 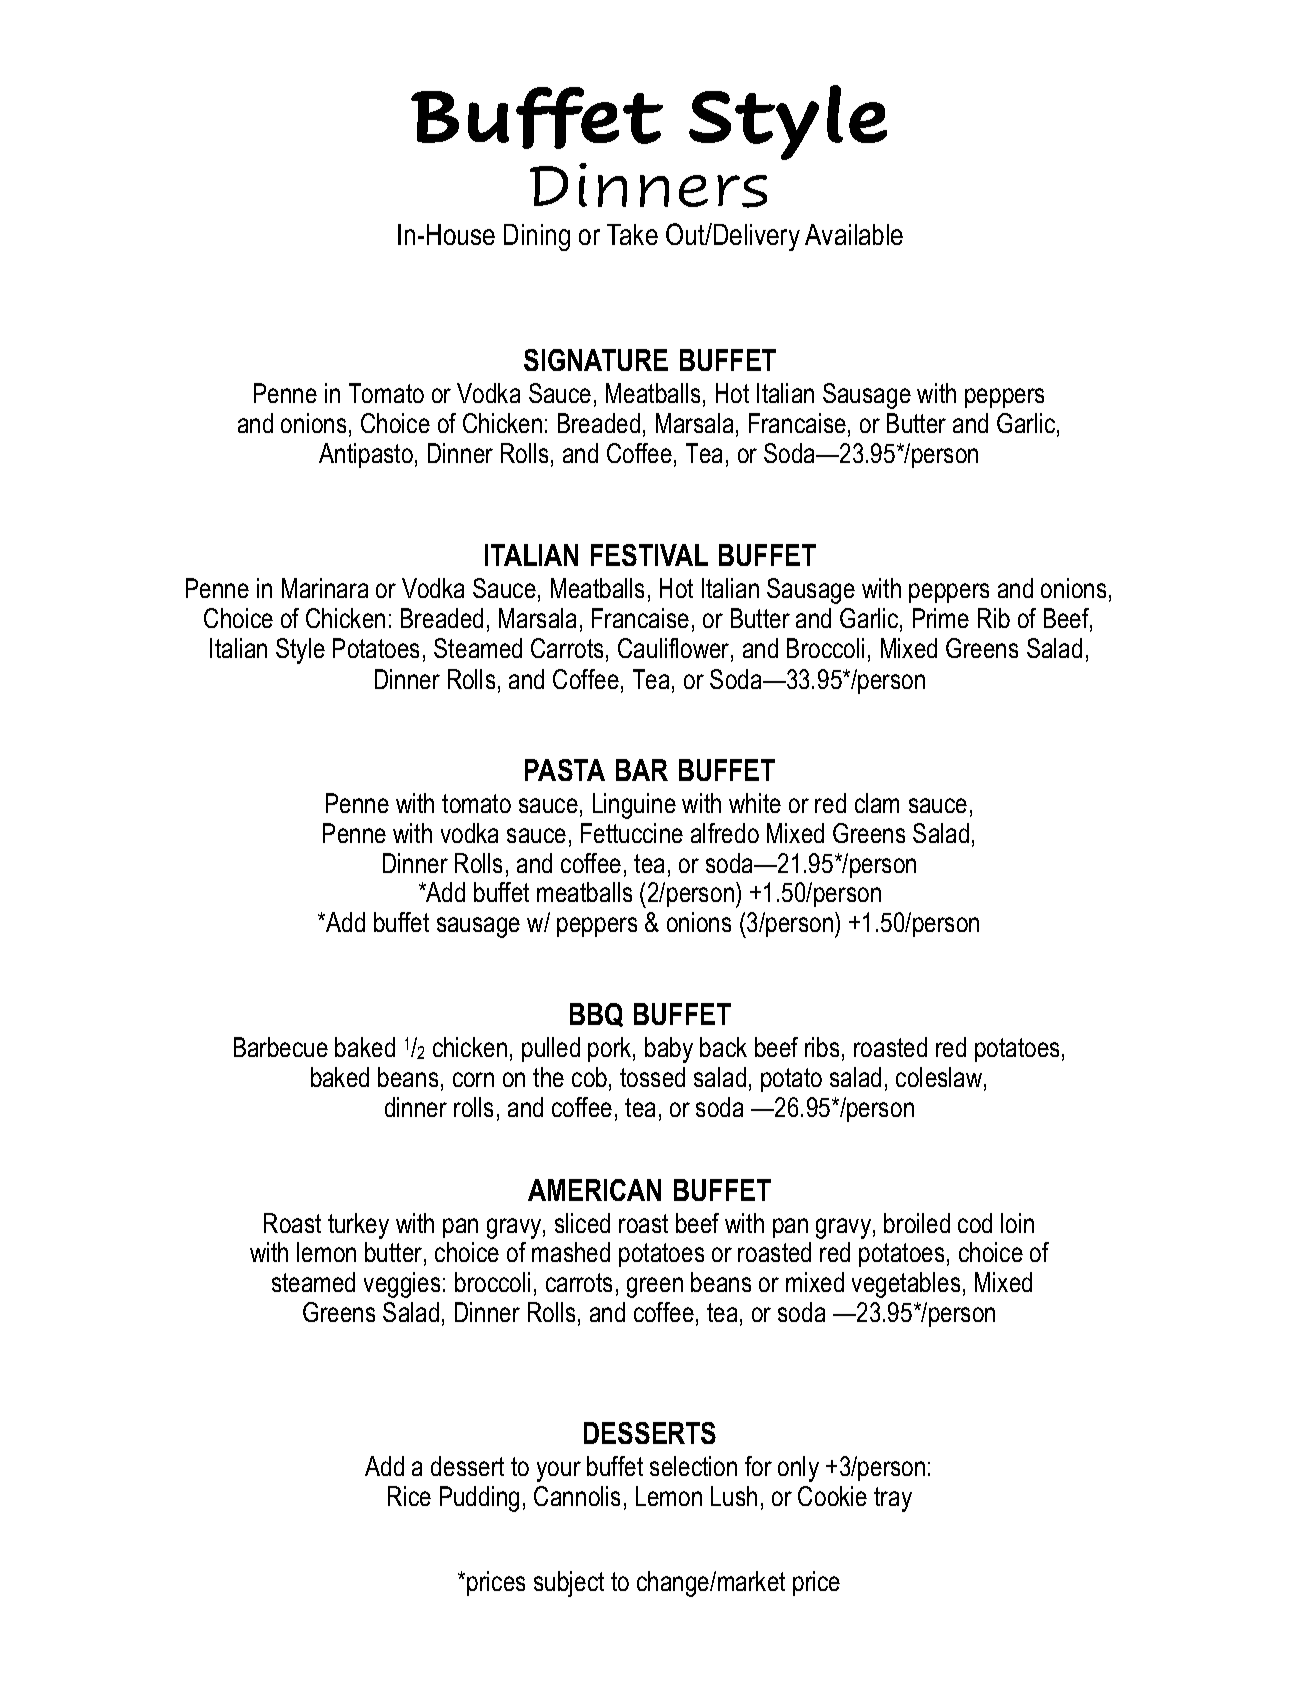 I want to click on broiled, so click(x=917, y=1223).
